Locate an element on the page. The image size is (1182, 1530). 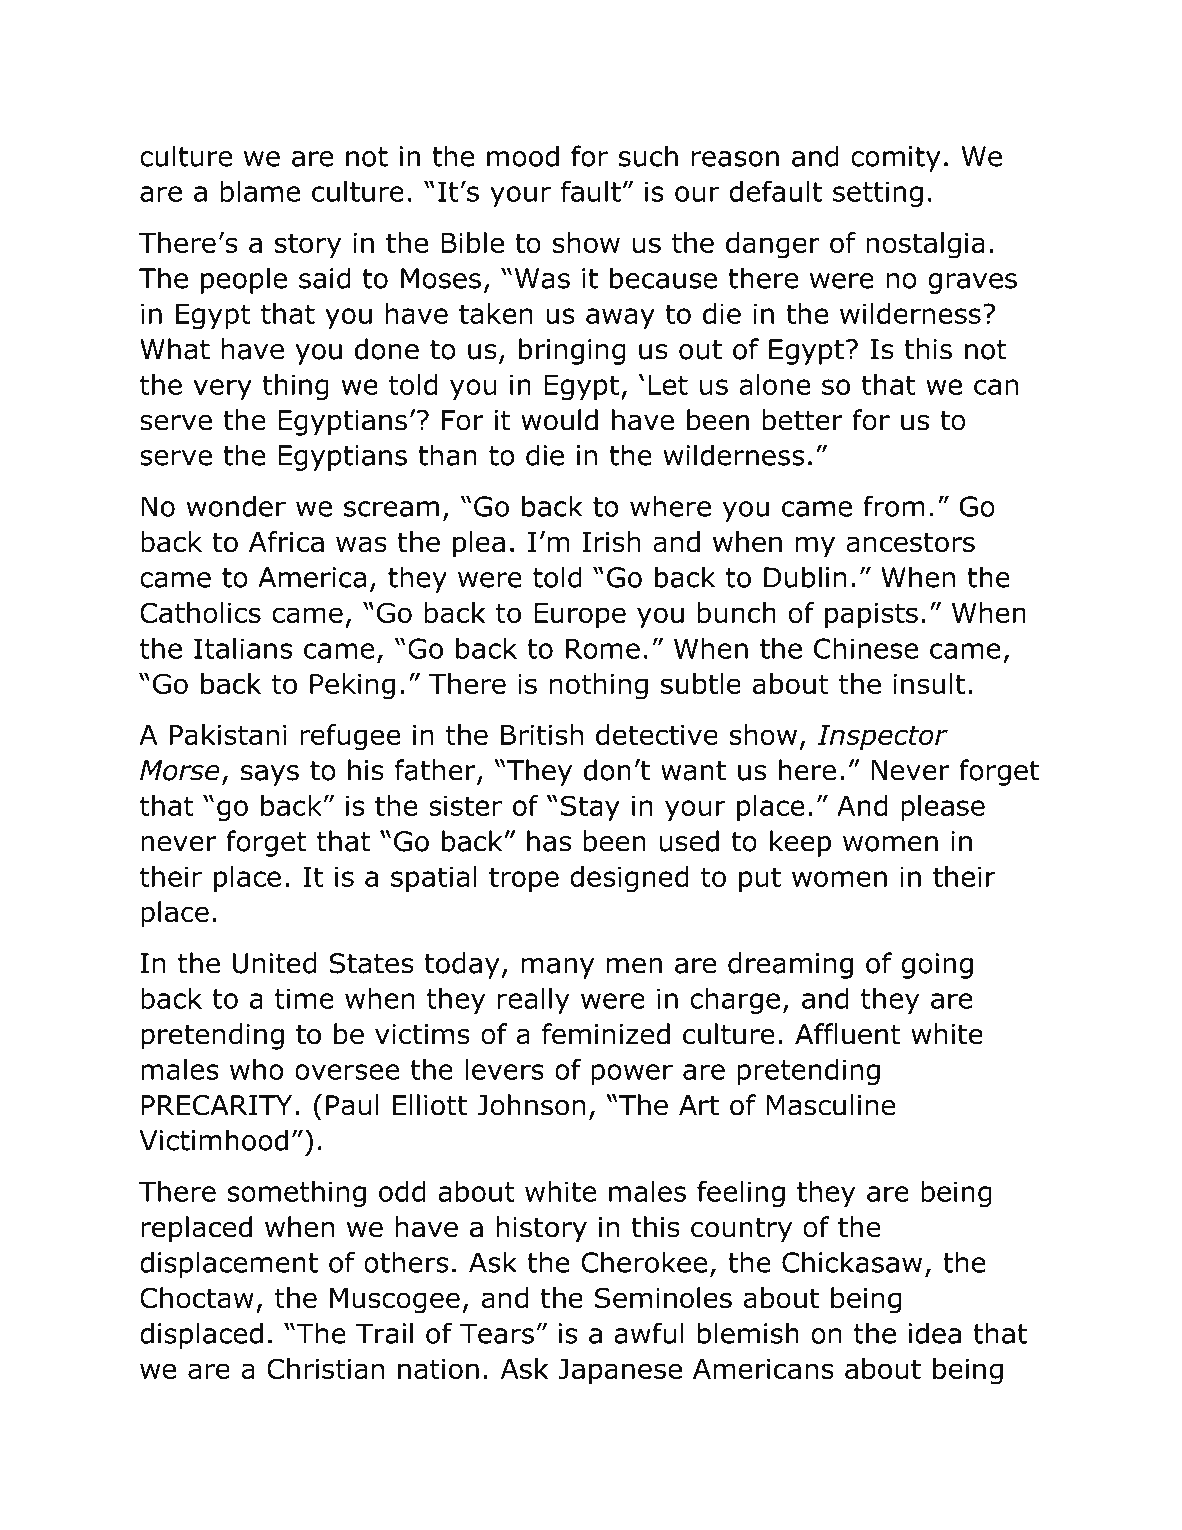
setting is located at coordinates (878, 194).
